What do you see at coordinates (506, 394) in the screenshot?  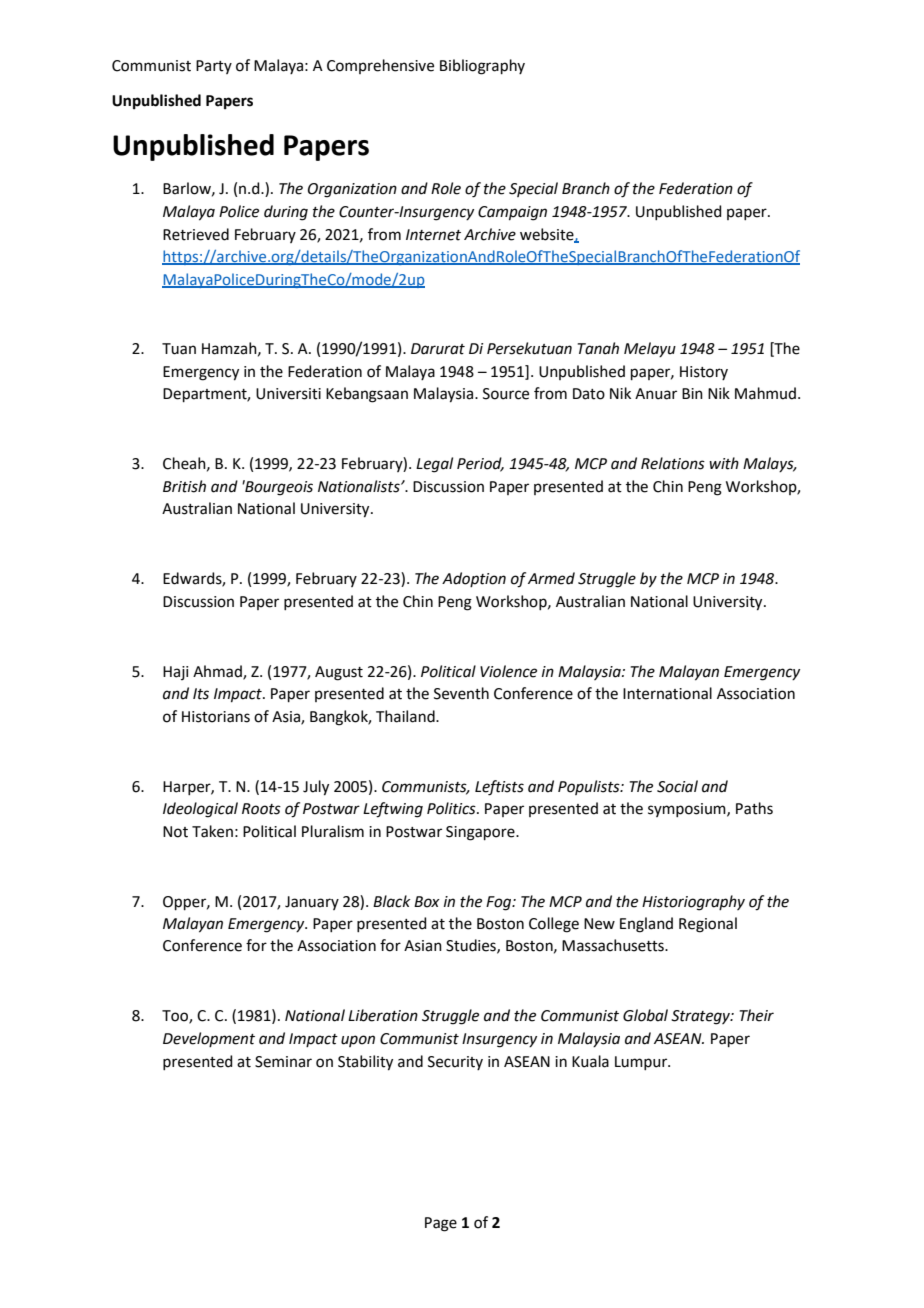 I see `Source` at bounding box center [506, 394].
